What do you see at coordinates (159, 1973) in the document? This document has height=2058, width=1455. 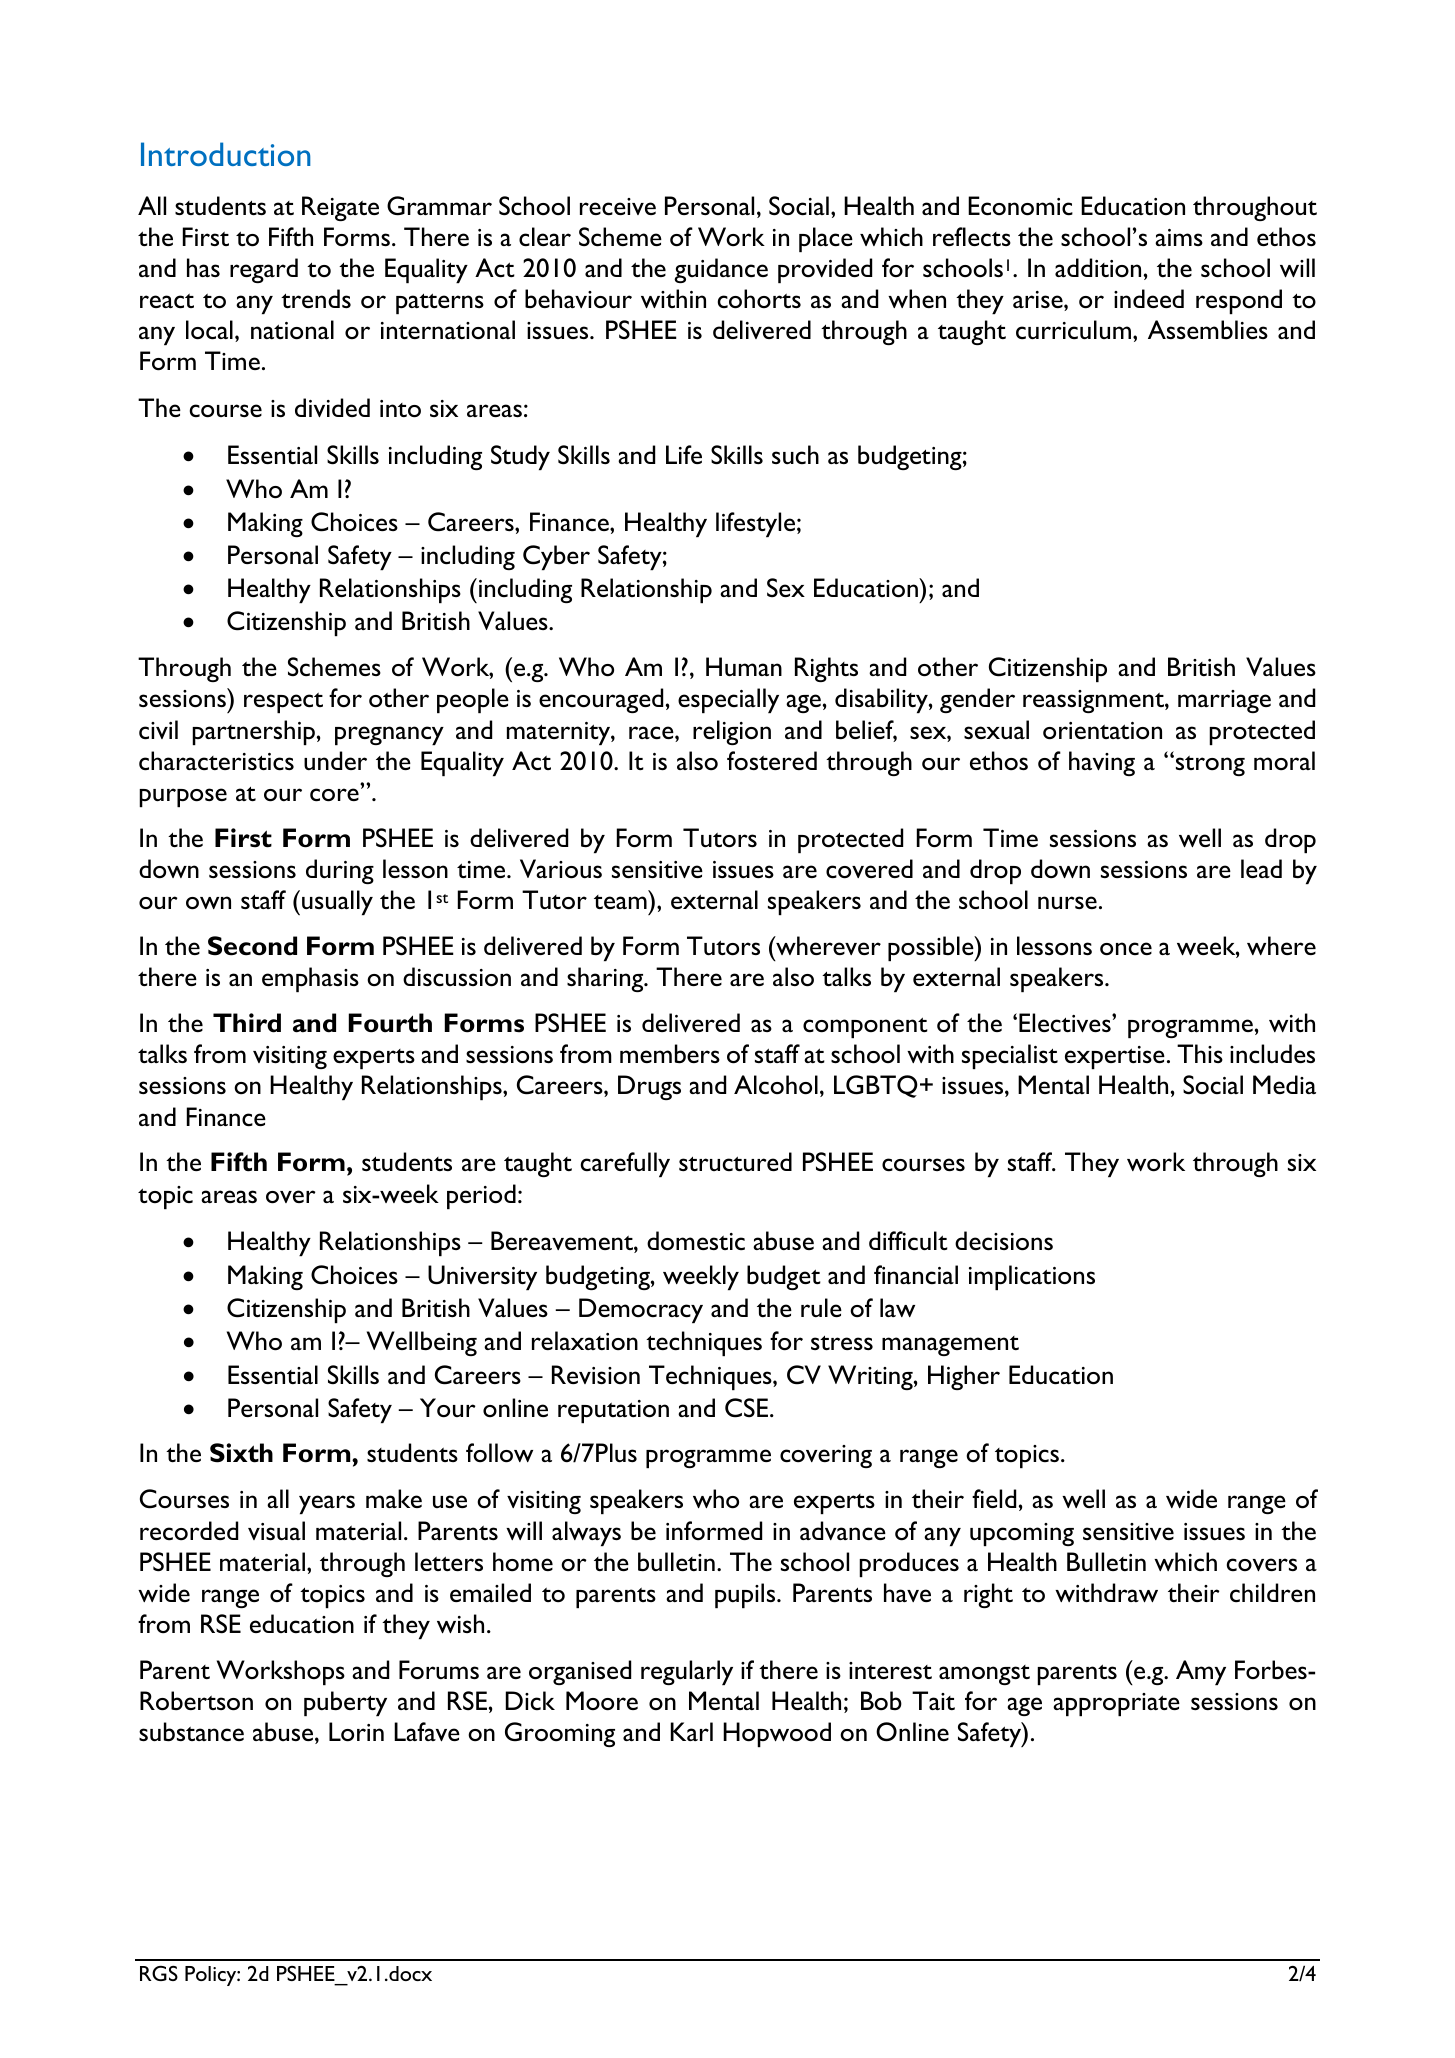 I see `RGS` at bounding box center [159, 1973].
